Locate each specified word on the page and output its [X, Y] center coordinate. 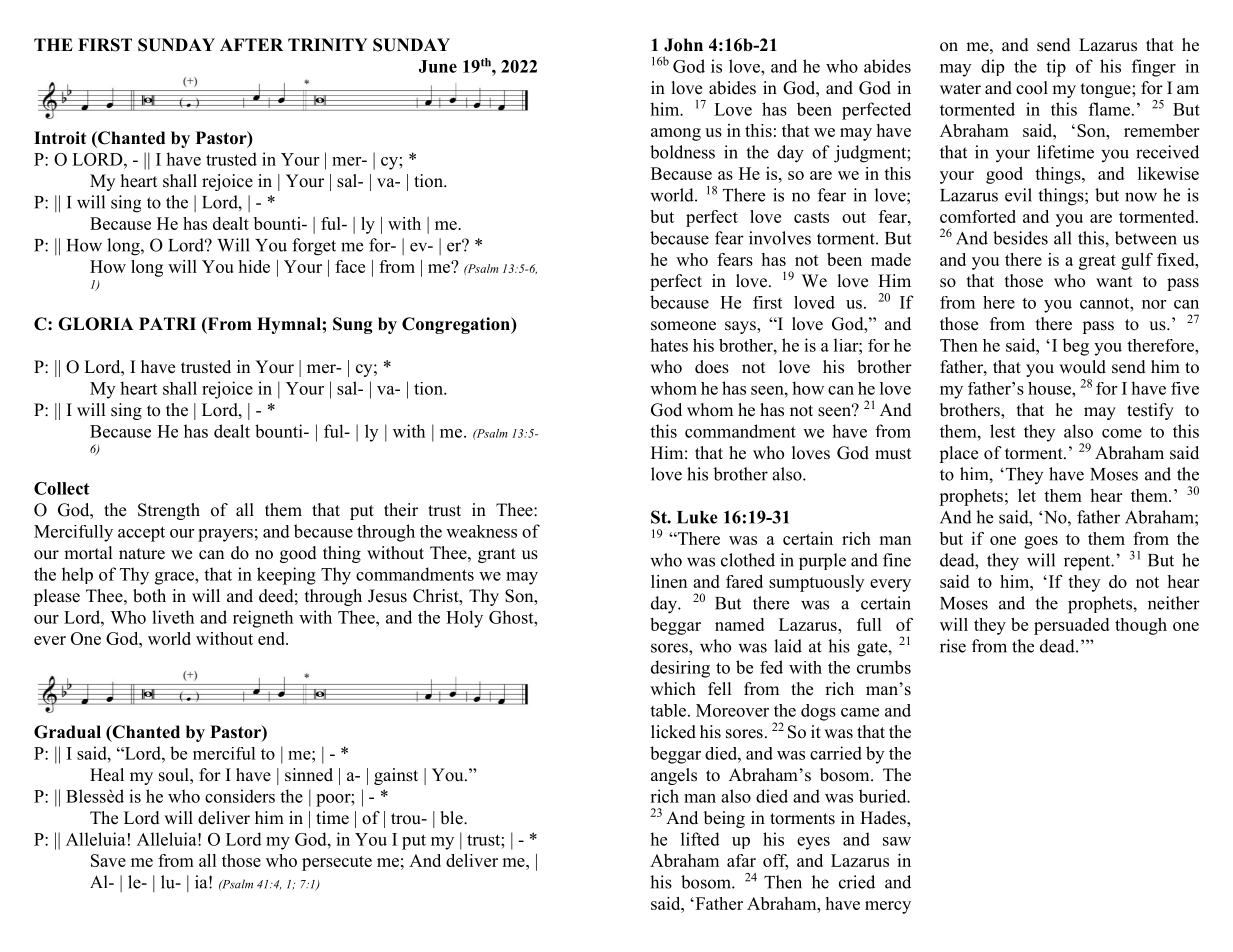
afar [741, 860]
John [683, 45]
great [1097, 262]
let [1027, 495]
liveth [173, 617]
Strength [169, 511]
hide [254, 266]
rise [953, 646]
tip [1056, 68]
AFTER [251, 44]
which [673, 689]
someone [683, 326]
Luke [697, 517]
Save [108, 860]
